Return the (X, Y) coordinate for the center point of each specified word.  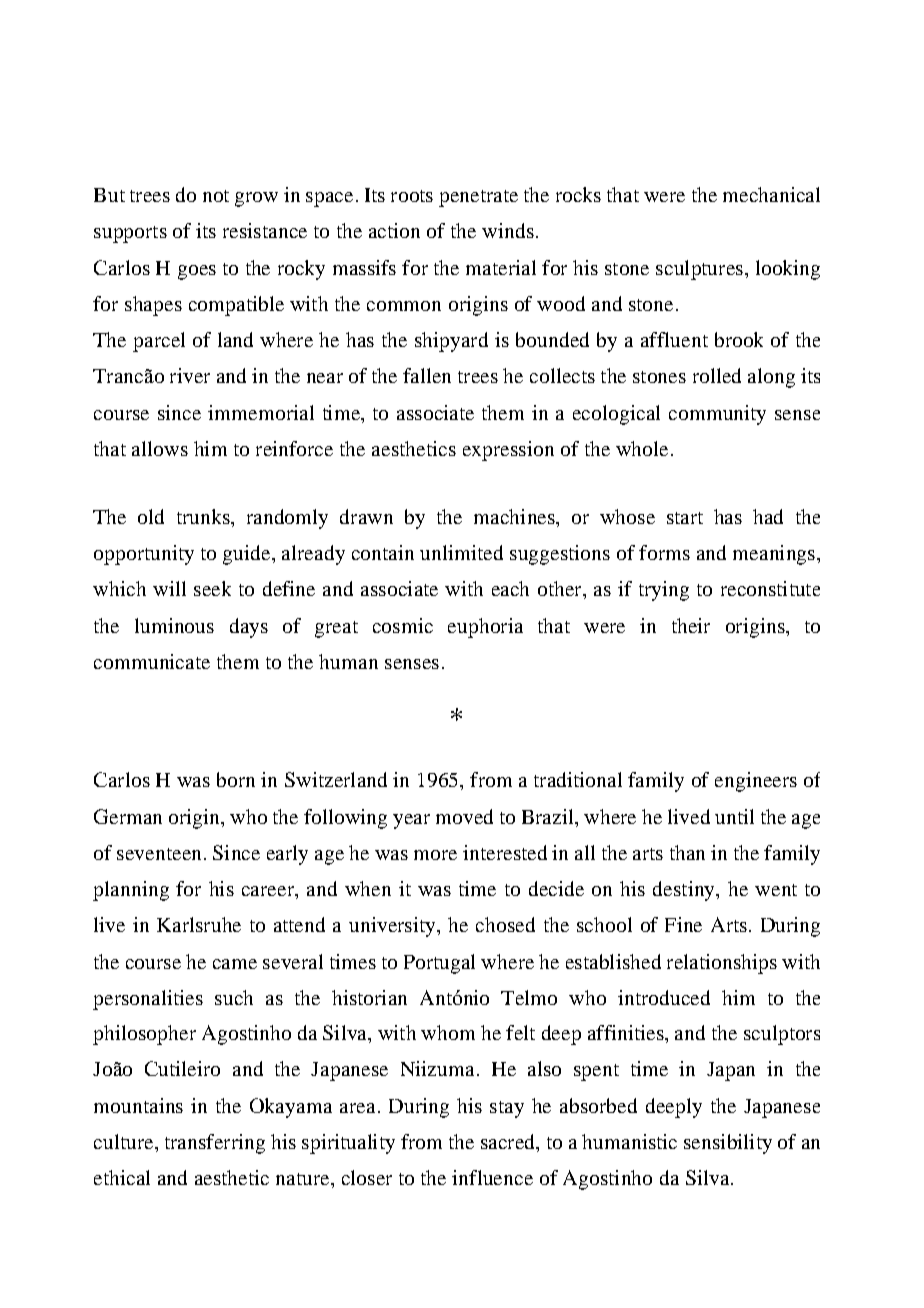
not (216, 196)
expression (508, 451)
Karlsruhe (199, 924)
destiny (685, 891)
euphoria (485, 628)
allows (160, 448)
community (717, 415)
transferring (215, 1144)
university (393, 927)
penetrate (478, 198)
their (691, 625)
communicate (152, 661)
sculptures (699, 270)
